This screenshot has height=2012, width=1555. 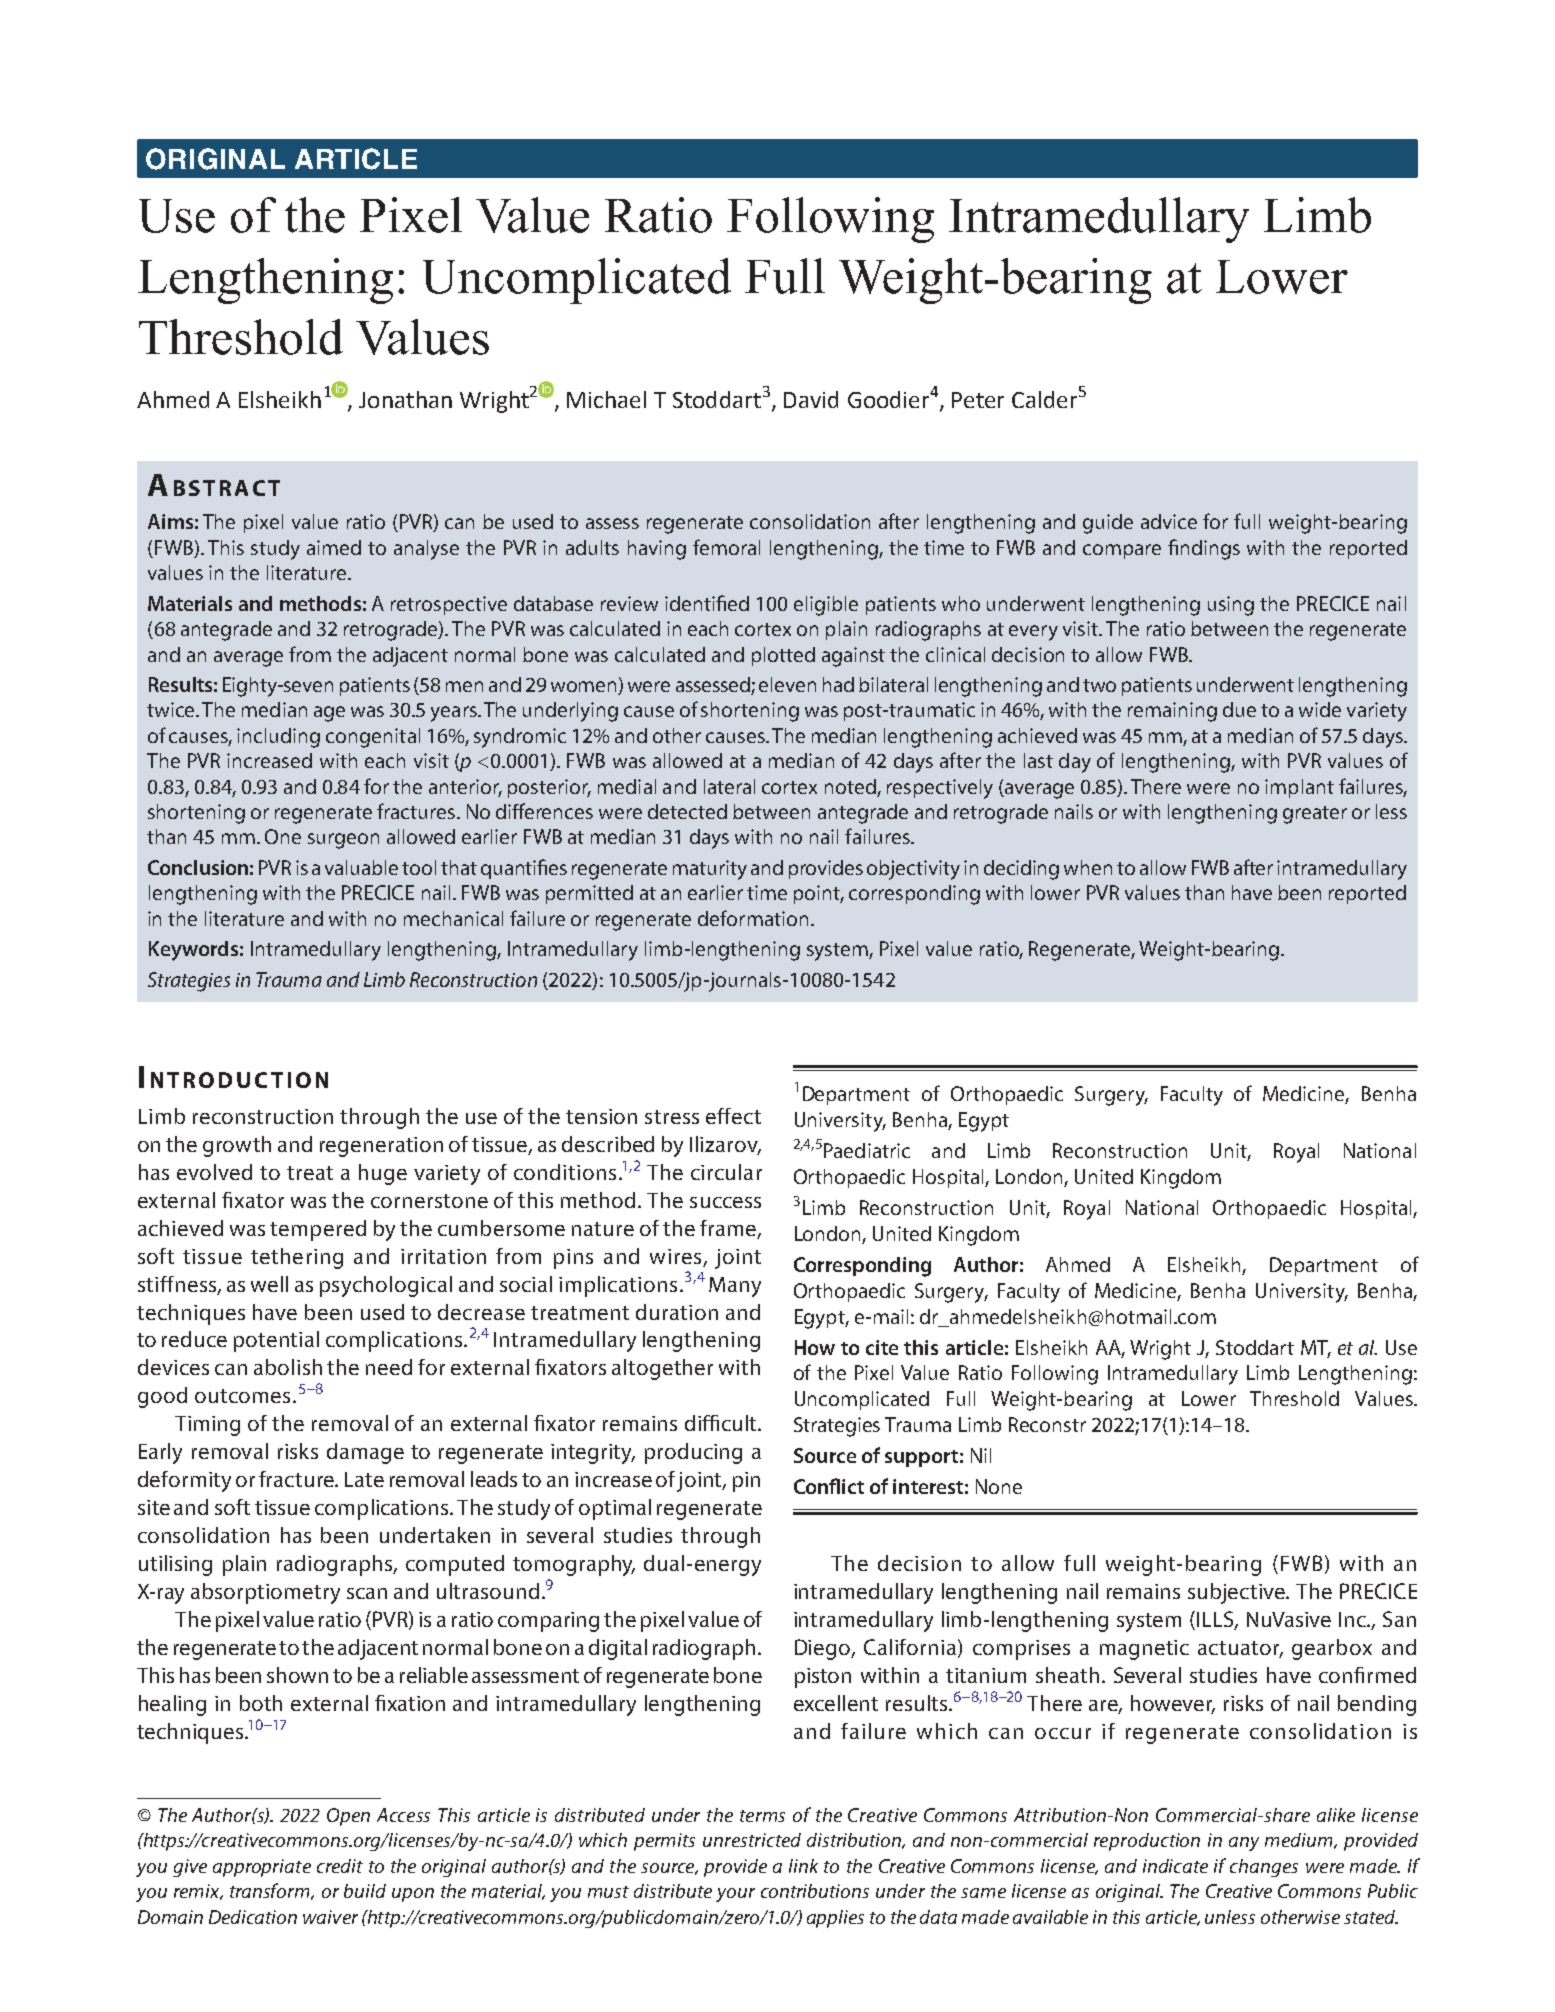 I want to click on when, so click(x=1088, y=867).
